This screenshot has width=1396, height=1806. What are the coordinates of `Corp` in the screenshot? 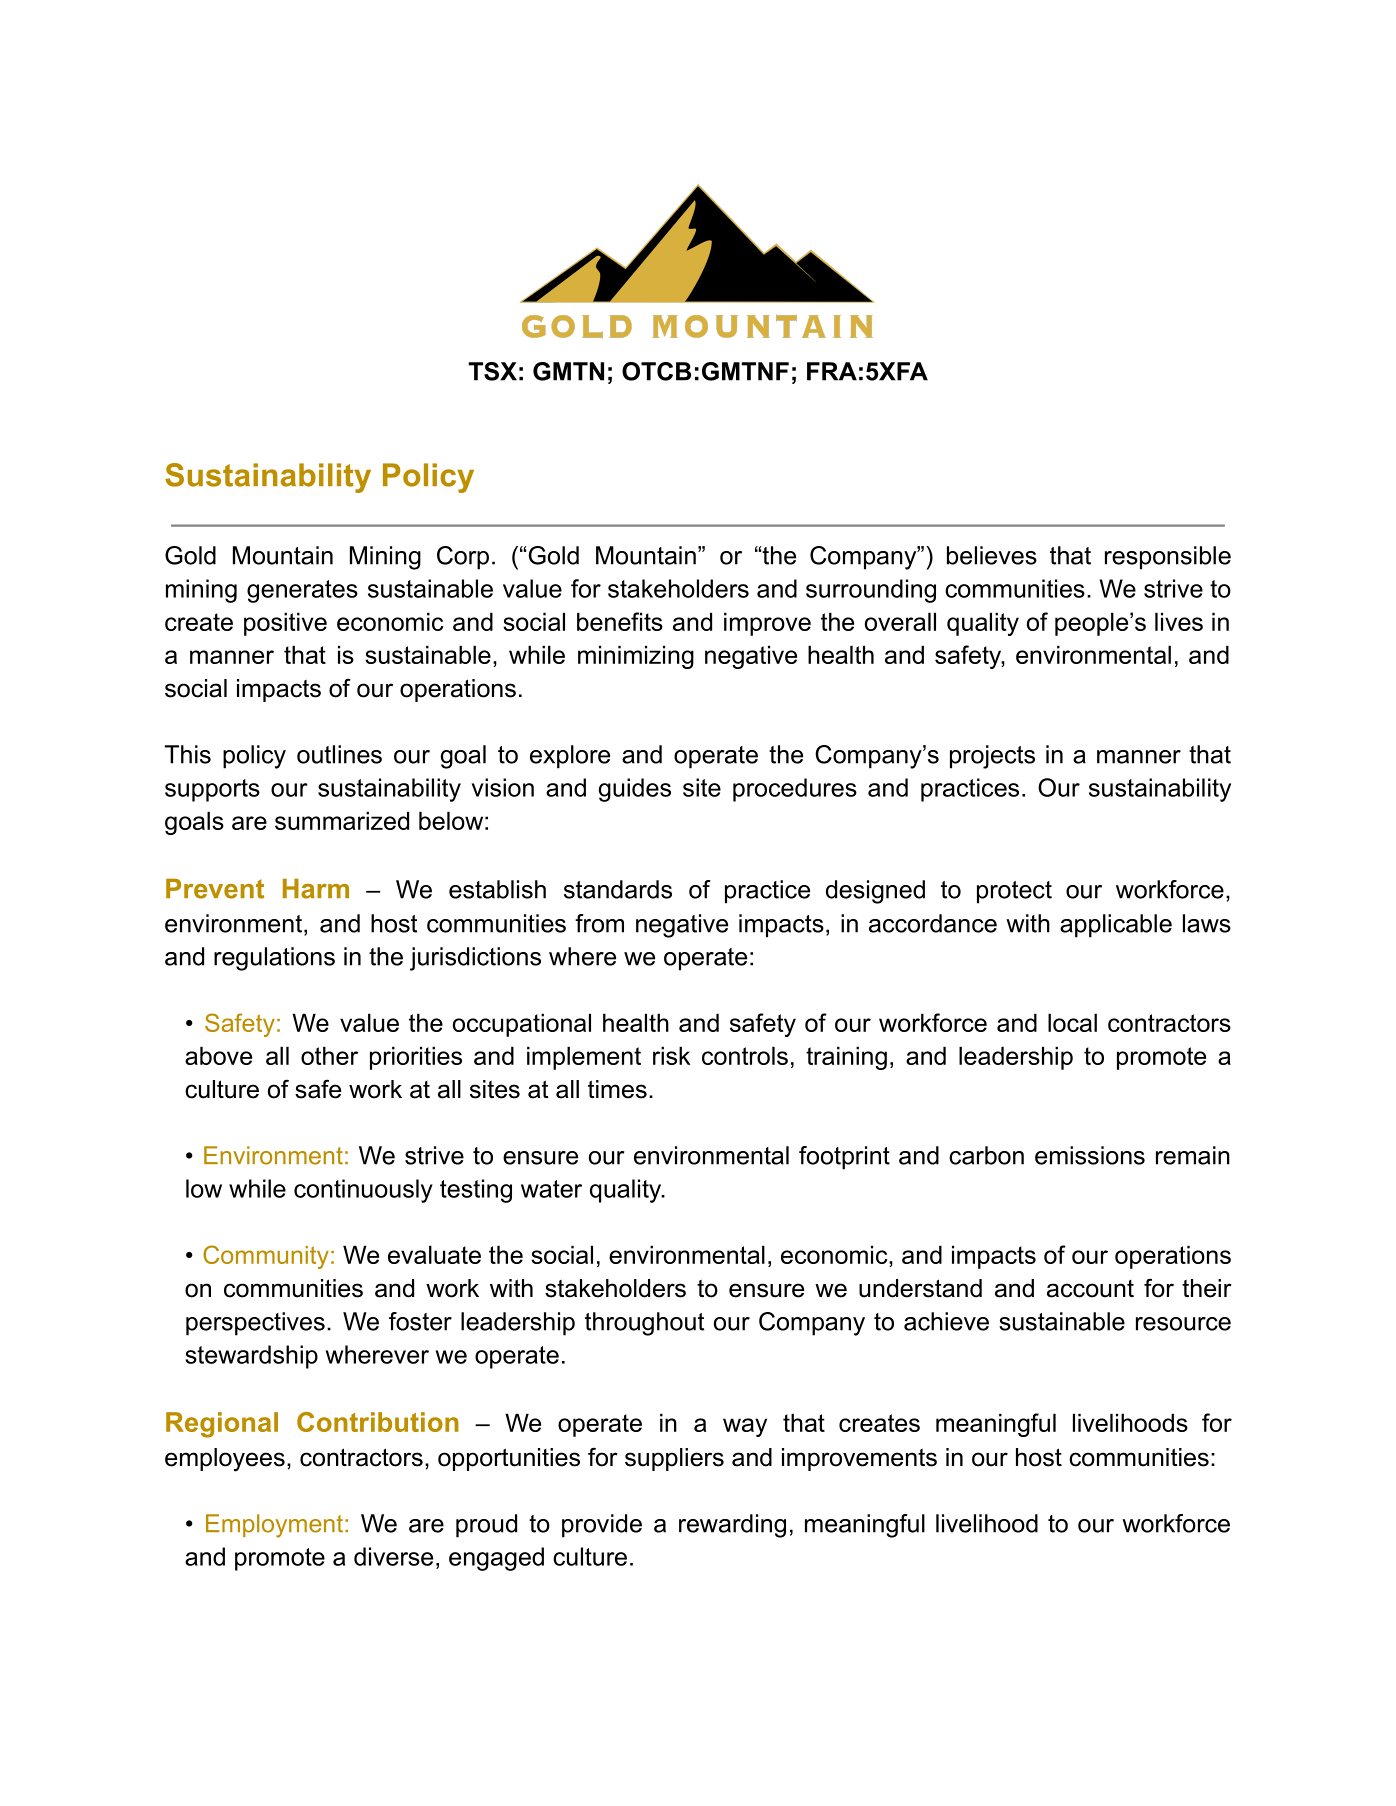 It's located at (463, 558).
